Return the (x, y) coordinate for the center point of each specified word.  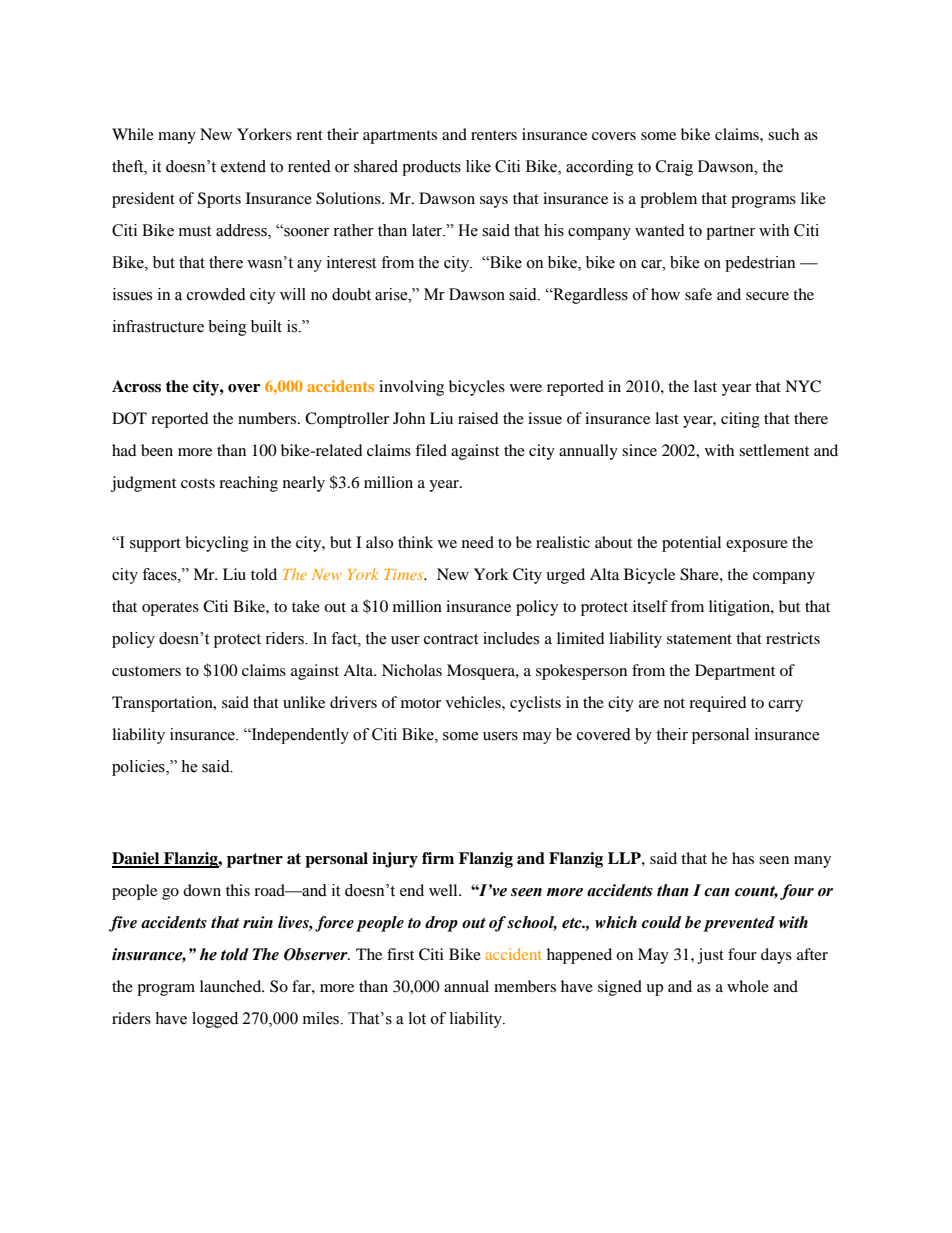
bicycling (217, 544)
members (525, 986)
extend (243, 166)
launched (232, 986)
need (478, 542)
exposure (757, 546)
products (431, 168)
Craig (674, 168)
